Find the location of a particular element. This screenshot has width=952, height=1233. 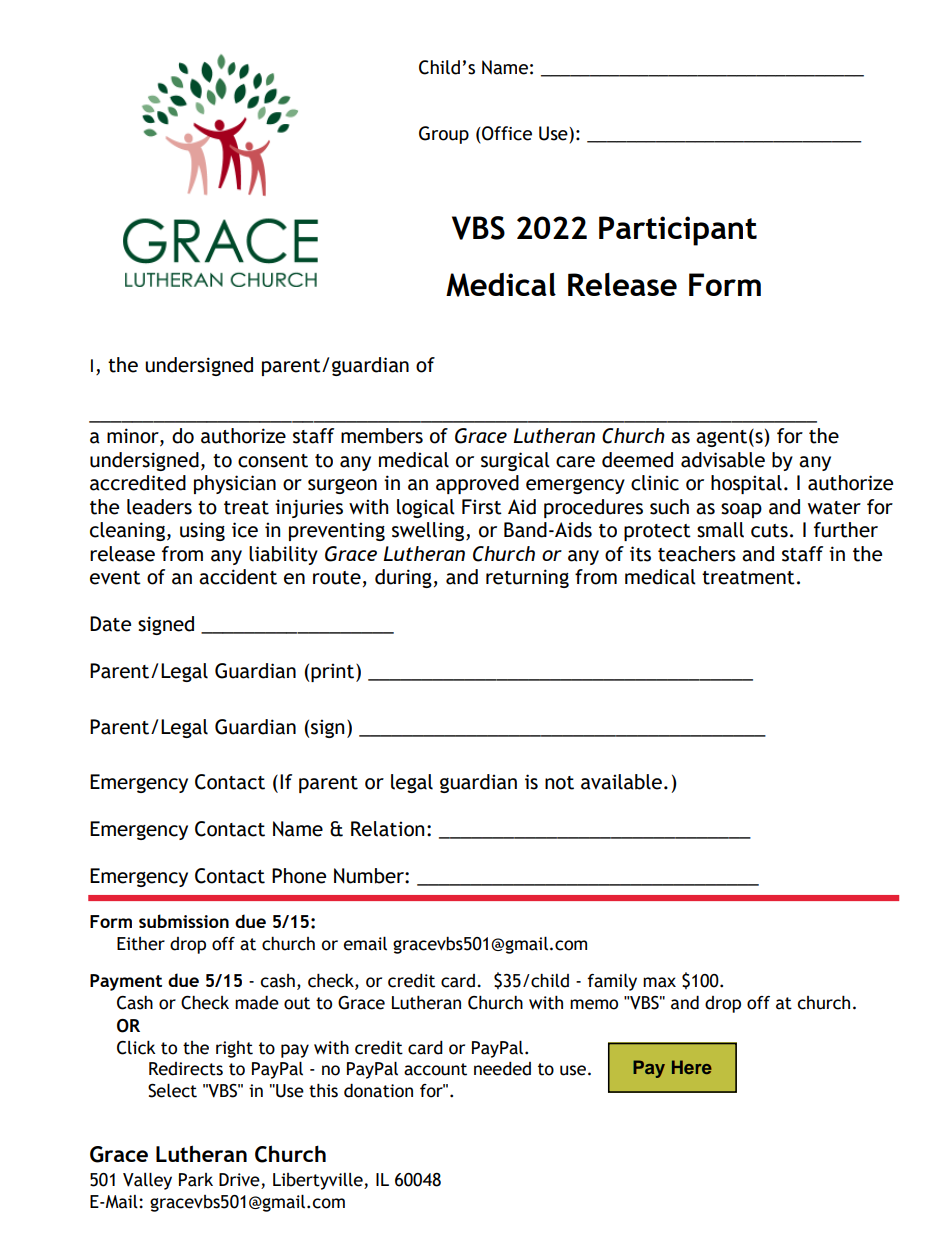

needed is located at coordinates (502, 1069).
